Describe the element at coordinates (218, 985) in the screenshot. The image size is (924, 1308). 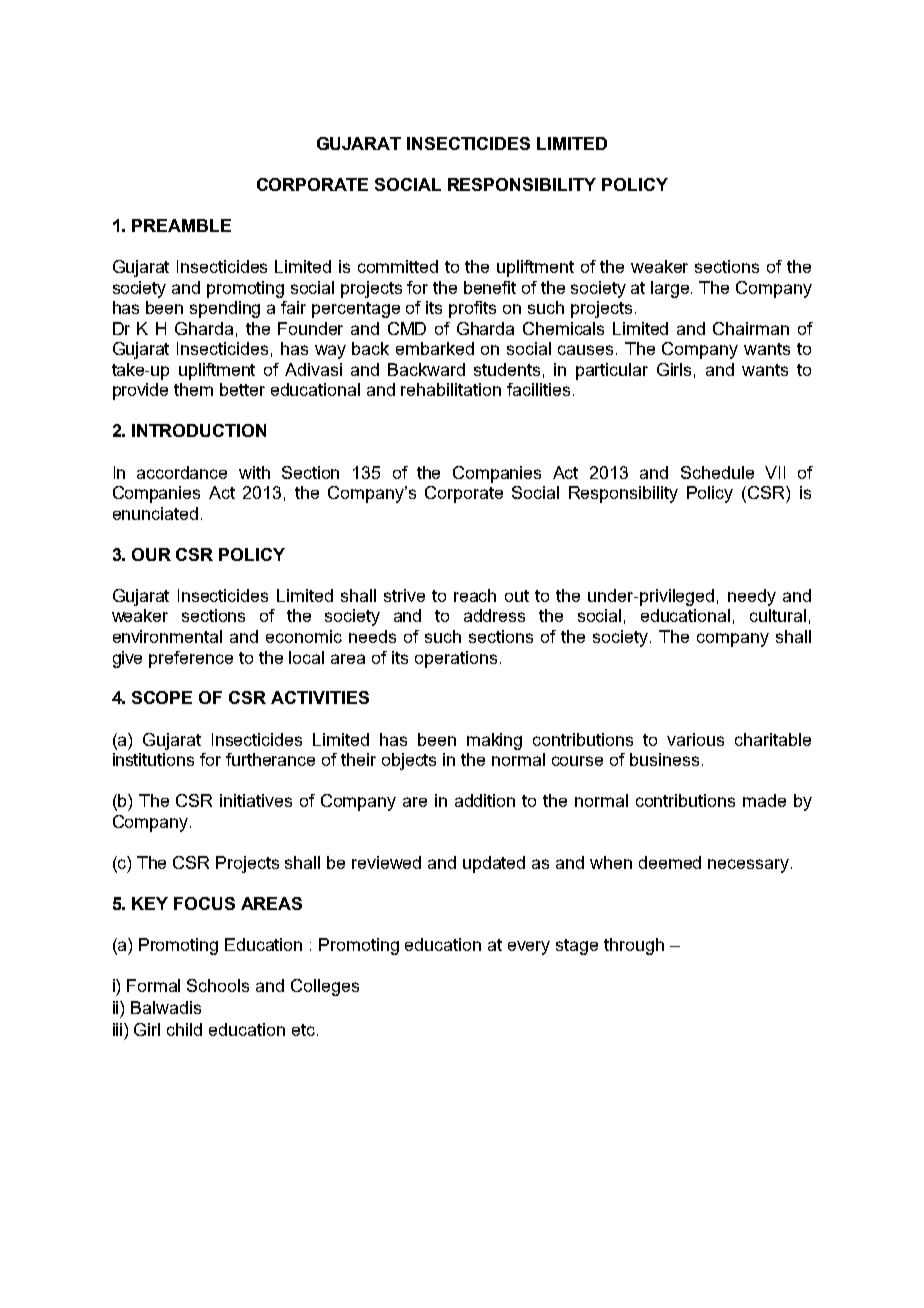
I see `Schools` at that location.
